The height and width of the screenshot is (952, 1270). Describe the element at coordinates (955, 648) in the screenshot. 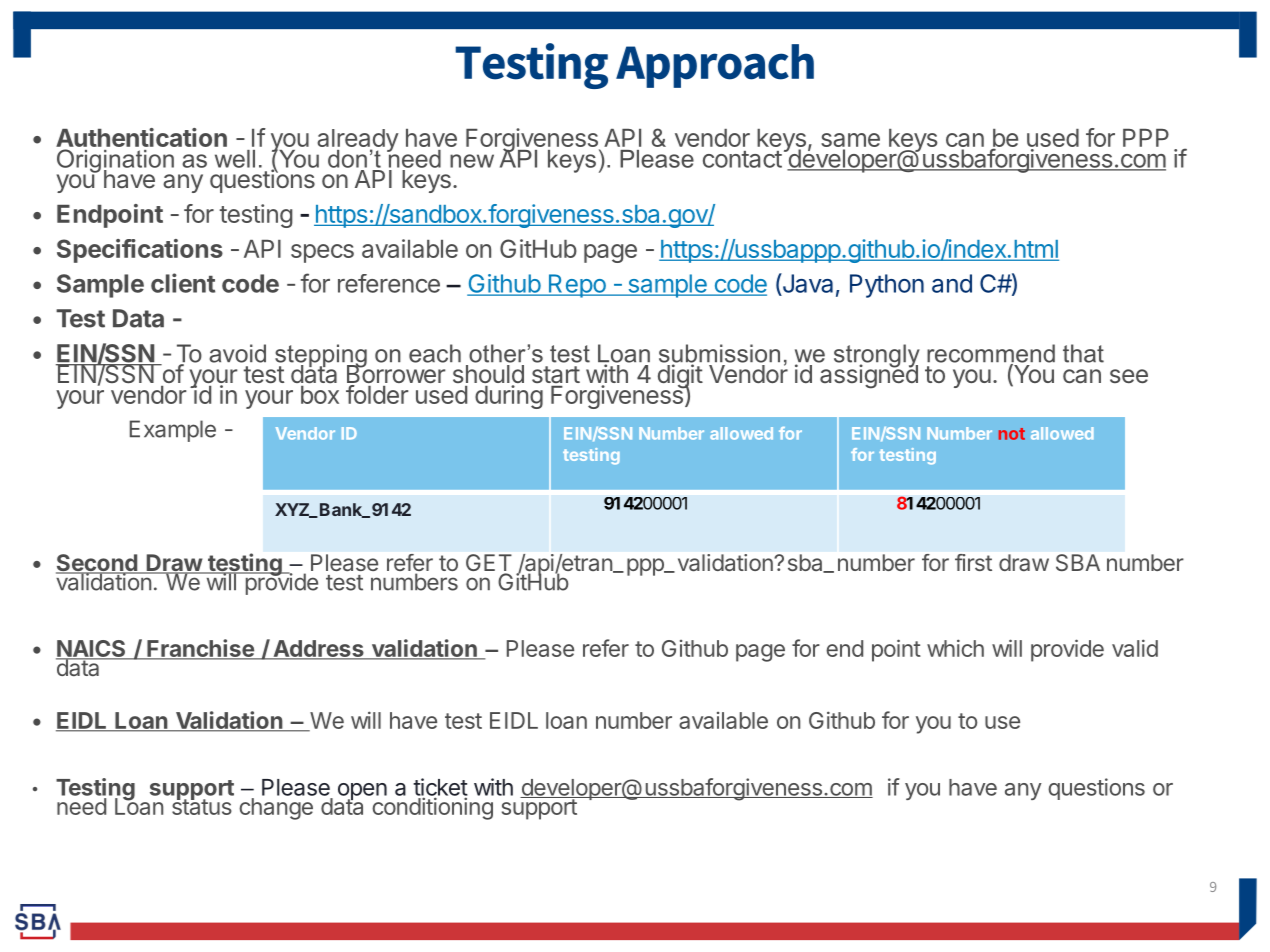

I see `which` at that location.
